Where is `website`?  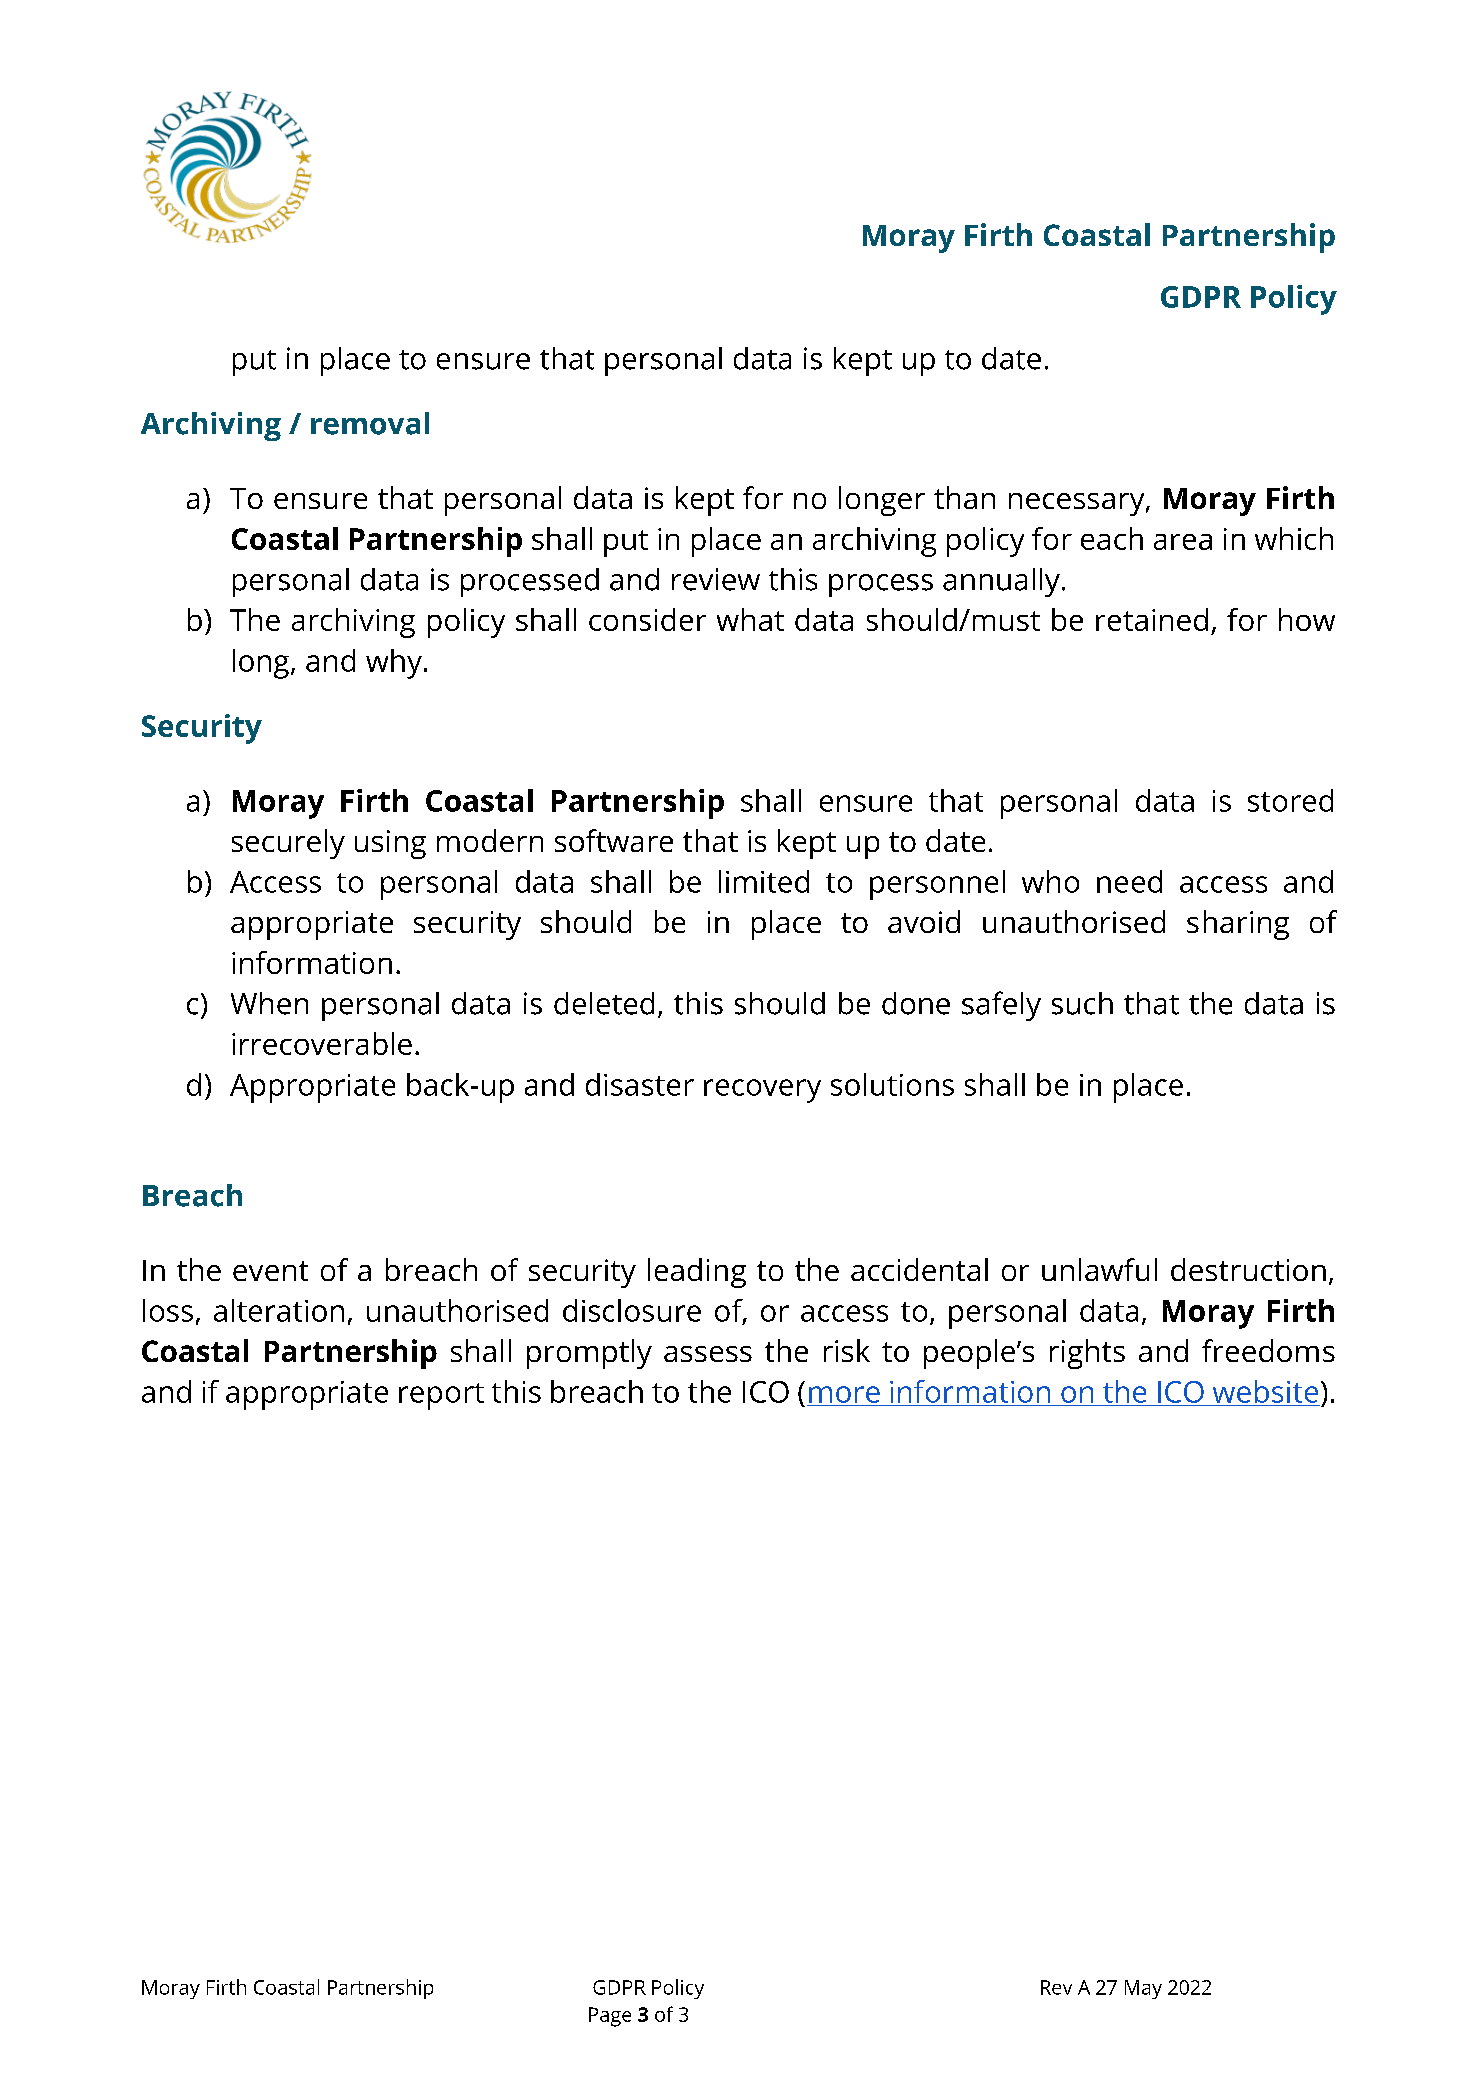 website is located at coordinates (1265, 1391).
